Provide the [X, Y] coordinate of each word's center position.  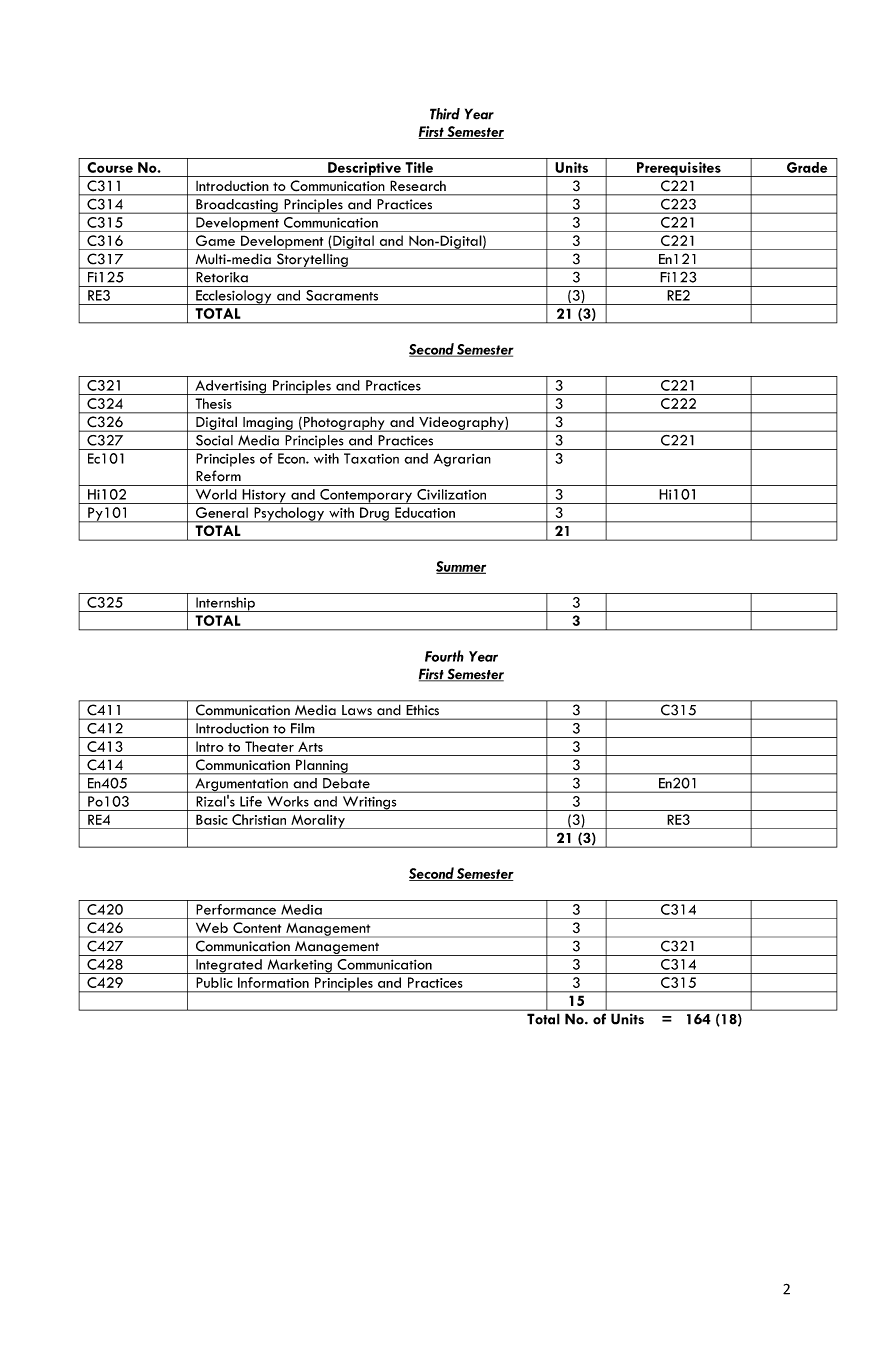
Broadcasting [237, 206]
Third [445, 114]
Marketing [299, 966]
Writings [369, 803]
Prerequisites [679, 169]
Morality [318, 821]
